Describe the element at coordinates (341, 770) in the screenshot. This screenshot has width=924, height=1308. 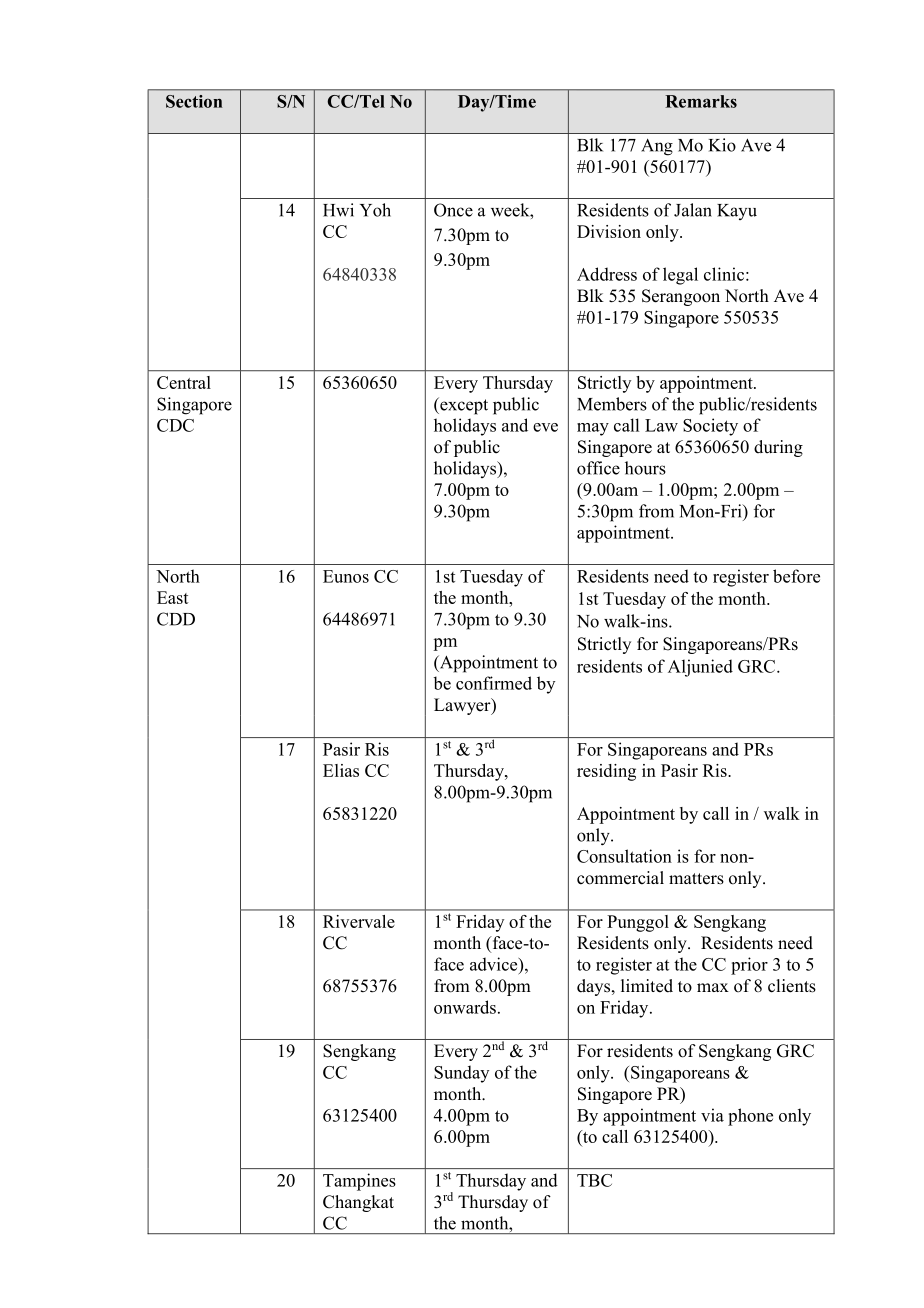
I see `Elias` at that location.
